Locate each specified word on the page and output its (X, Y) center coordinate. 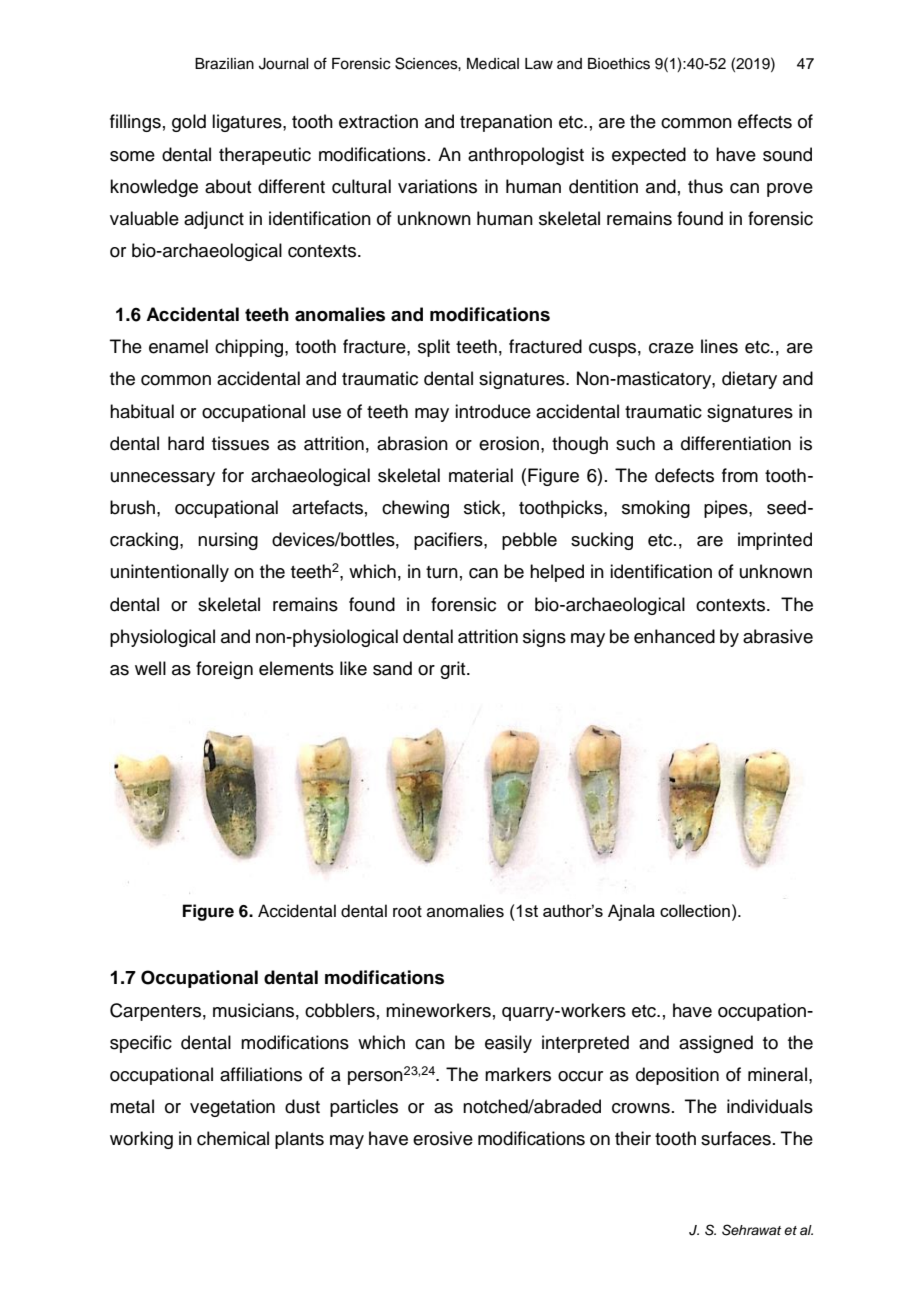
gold (189, 123)
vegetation (232, 1108)
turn (442, 572)
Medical (493, 64)
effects (765, 121)
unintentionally (170, 573)
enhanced (674, 636)
